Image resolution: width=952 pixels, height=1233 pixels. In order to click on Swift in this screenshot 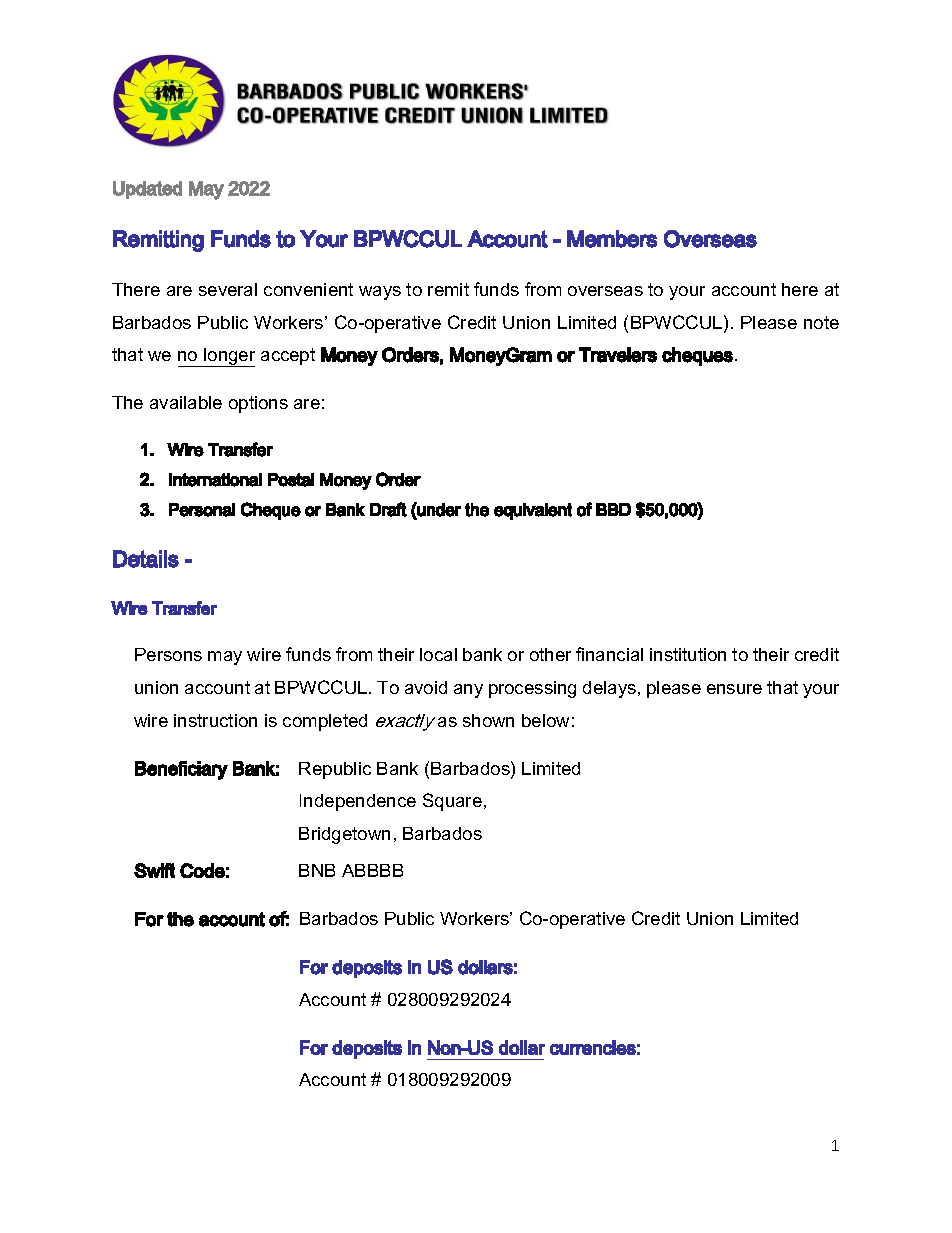, I will do `click(154, 870)`.
